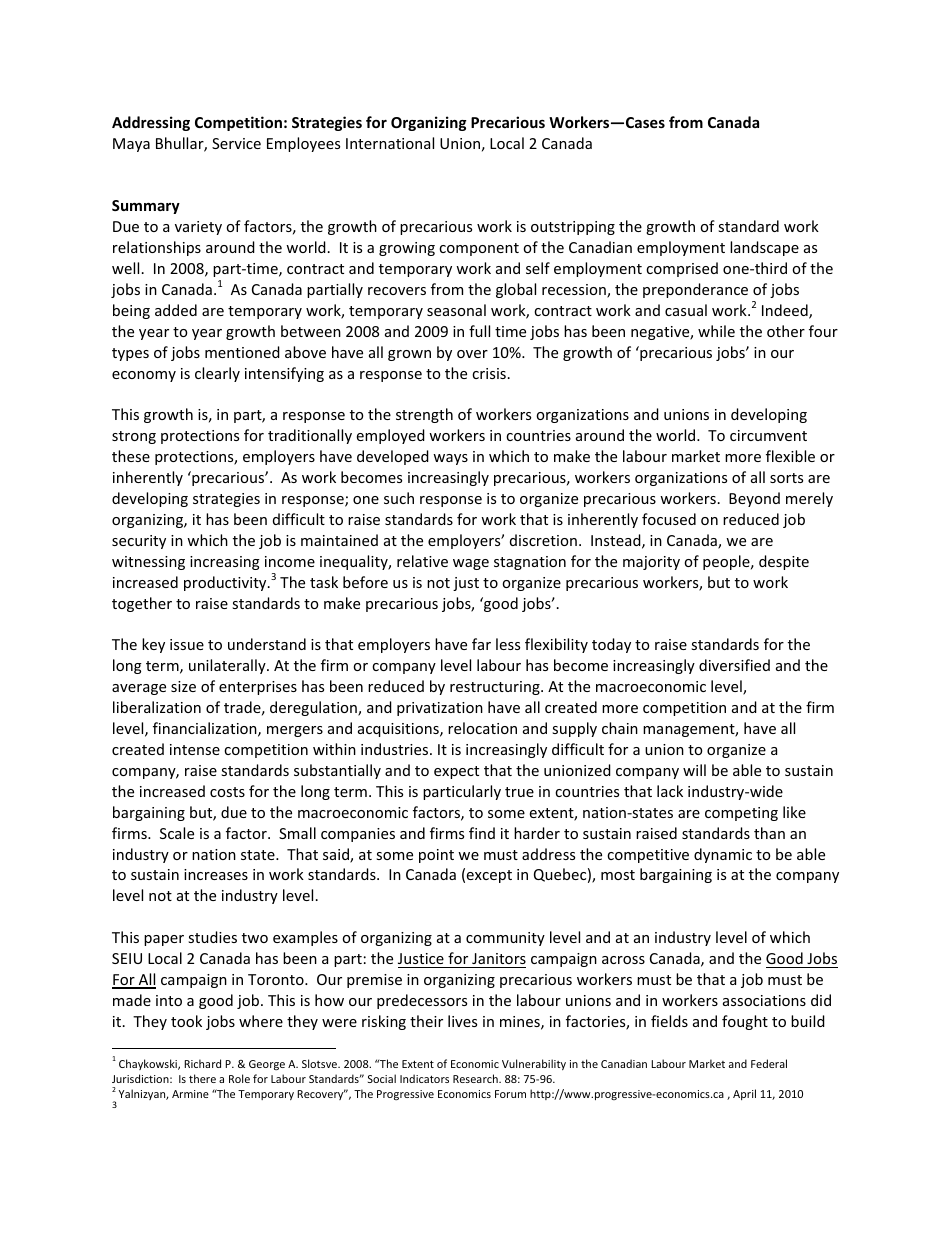  What do you see at coordinates (456, 772) in the screenshot?
I see `expect` at bounding box center [456, 772].
